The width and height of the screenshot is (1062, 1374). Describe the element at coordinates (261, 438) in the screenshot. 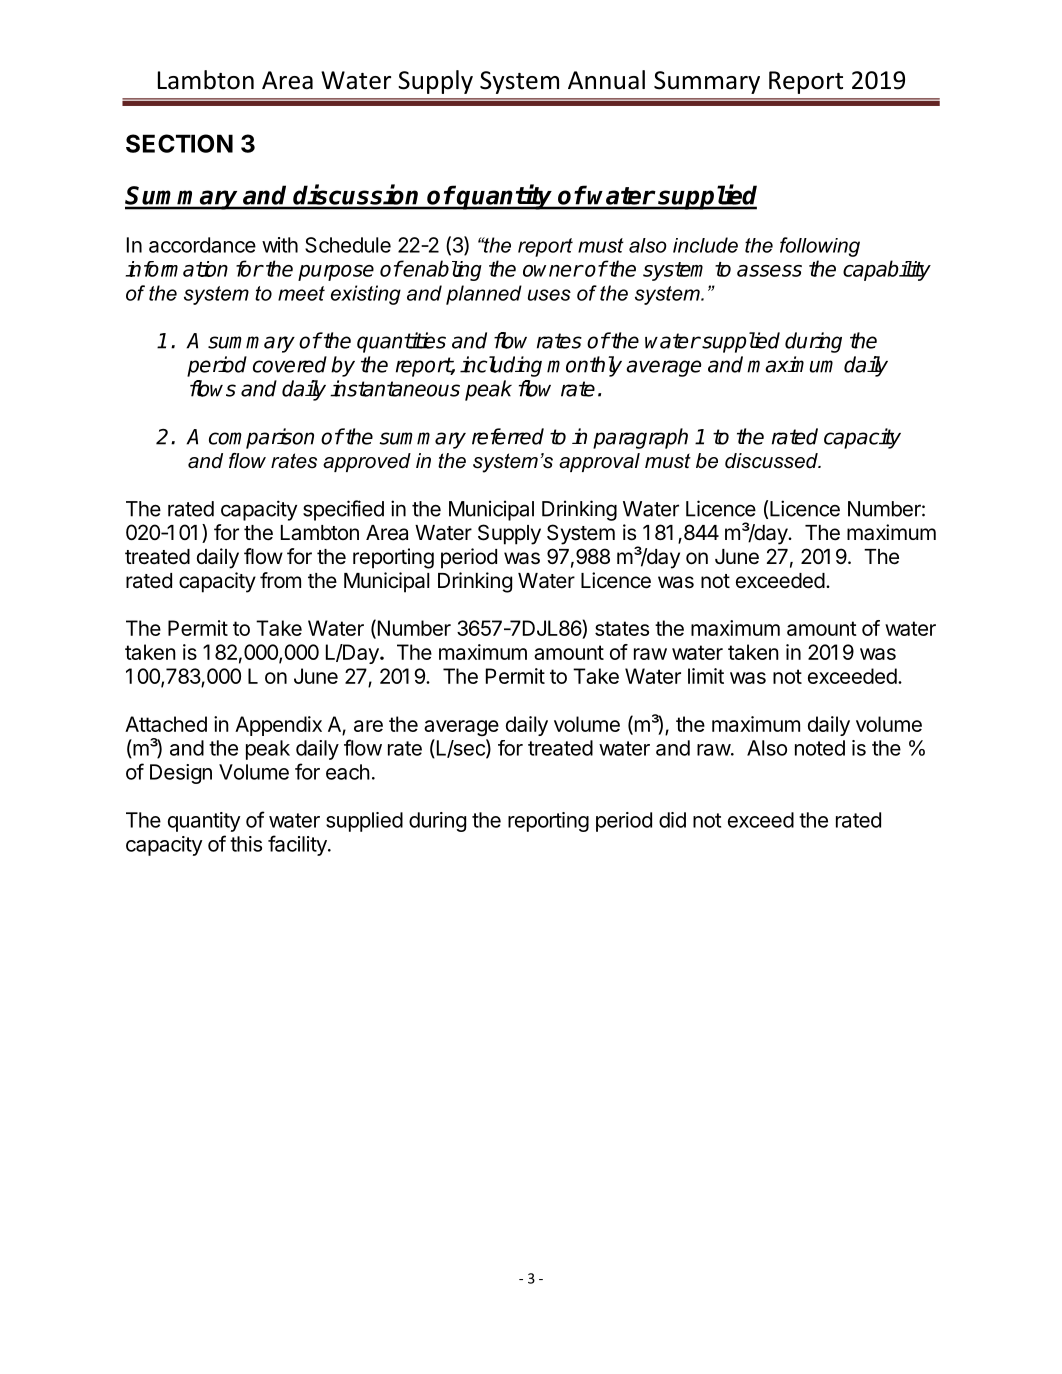

I see `comparison` at that location.
